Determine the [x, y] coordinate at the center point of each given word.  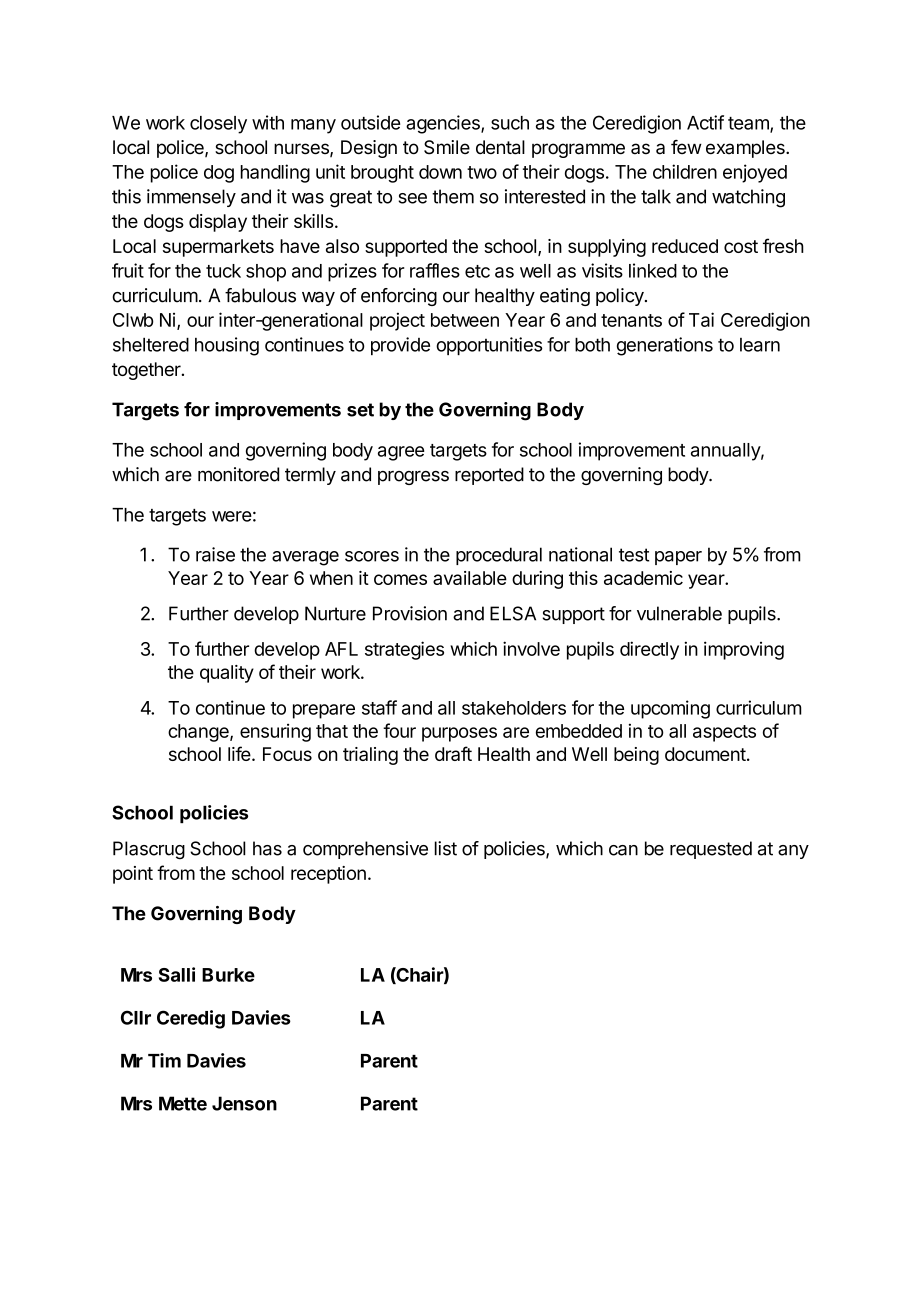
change [199, 733]
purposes [459, 734]
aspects [724, 733]
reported [489, 476]
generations [665, 346]
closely [218, 125]
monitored [238, 474]
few [686, 147]
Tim [164, 1060]
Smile [447, 147]
